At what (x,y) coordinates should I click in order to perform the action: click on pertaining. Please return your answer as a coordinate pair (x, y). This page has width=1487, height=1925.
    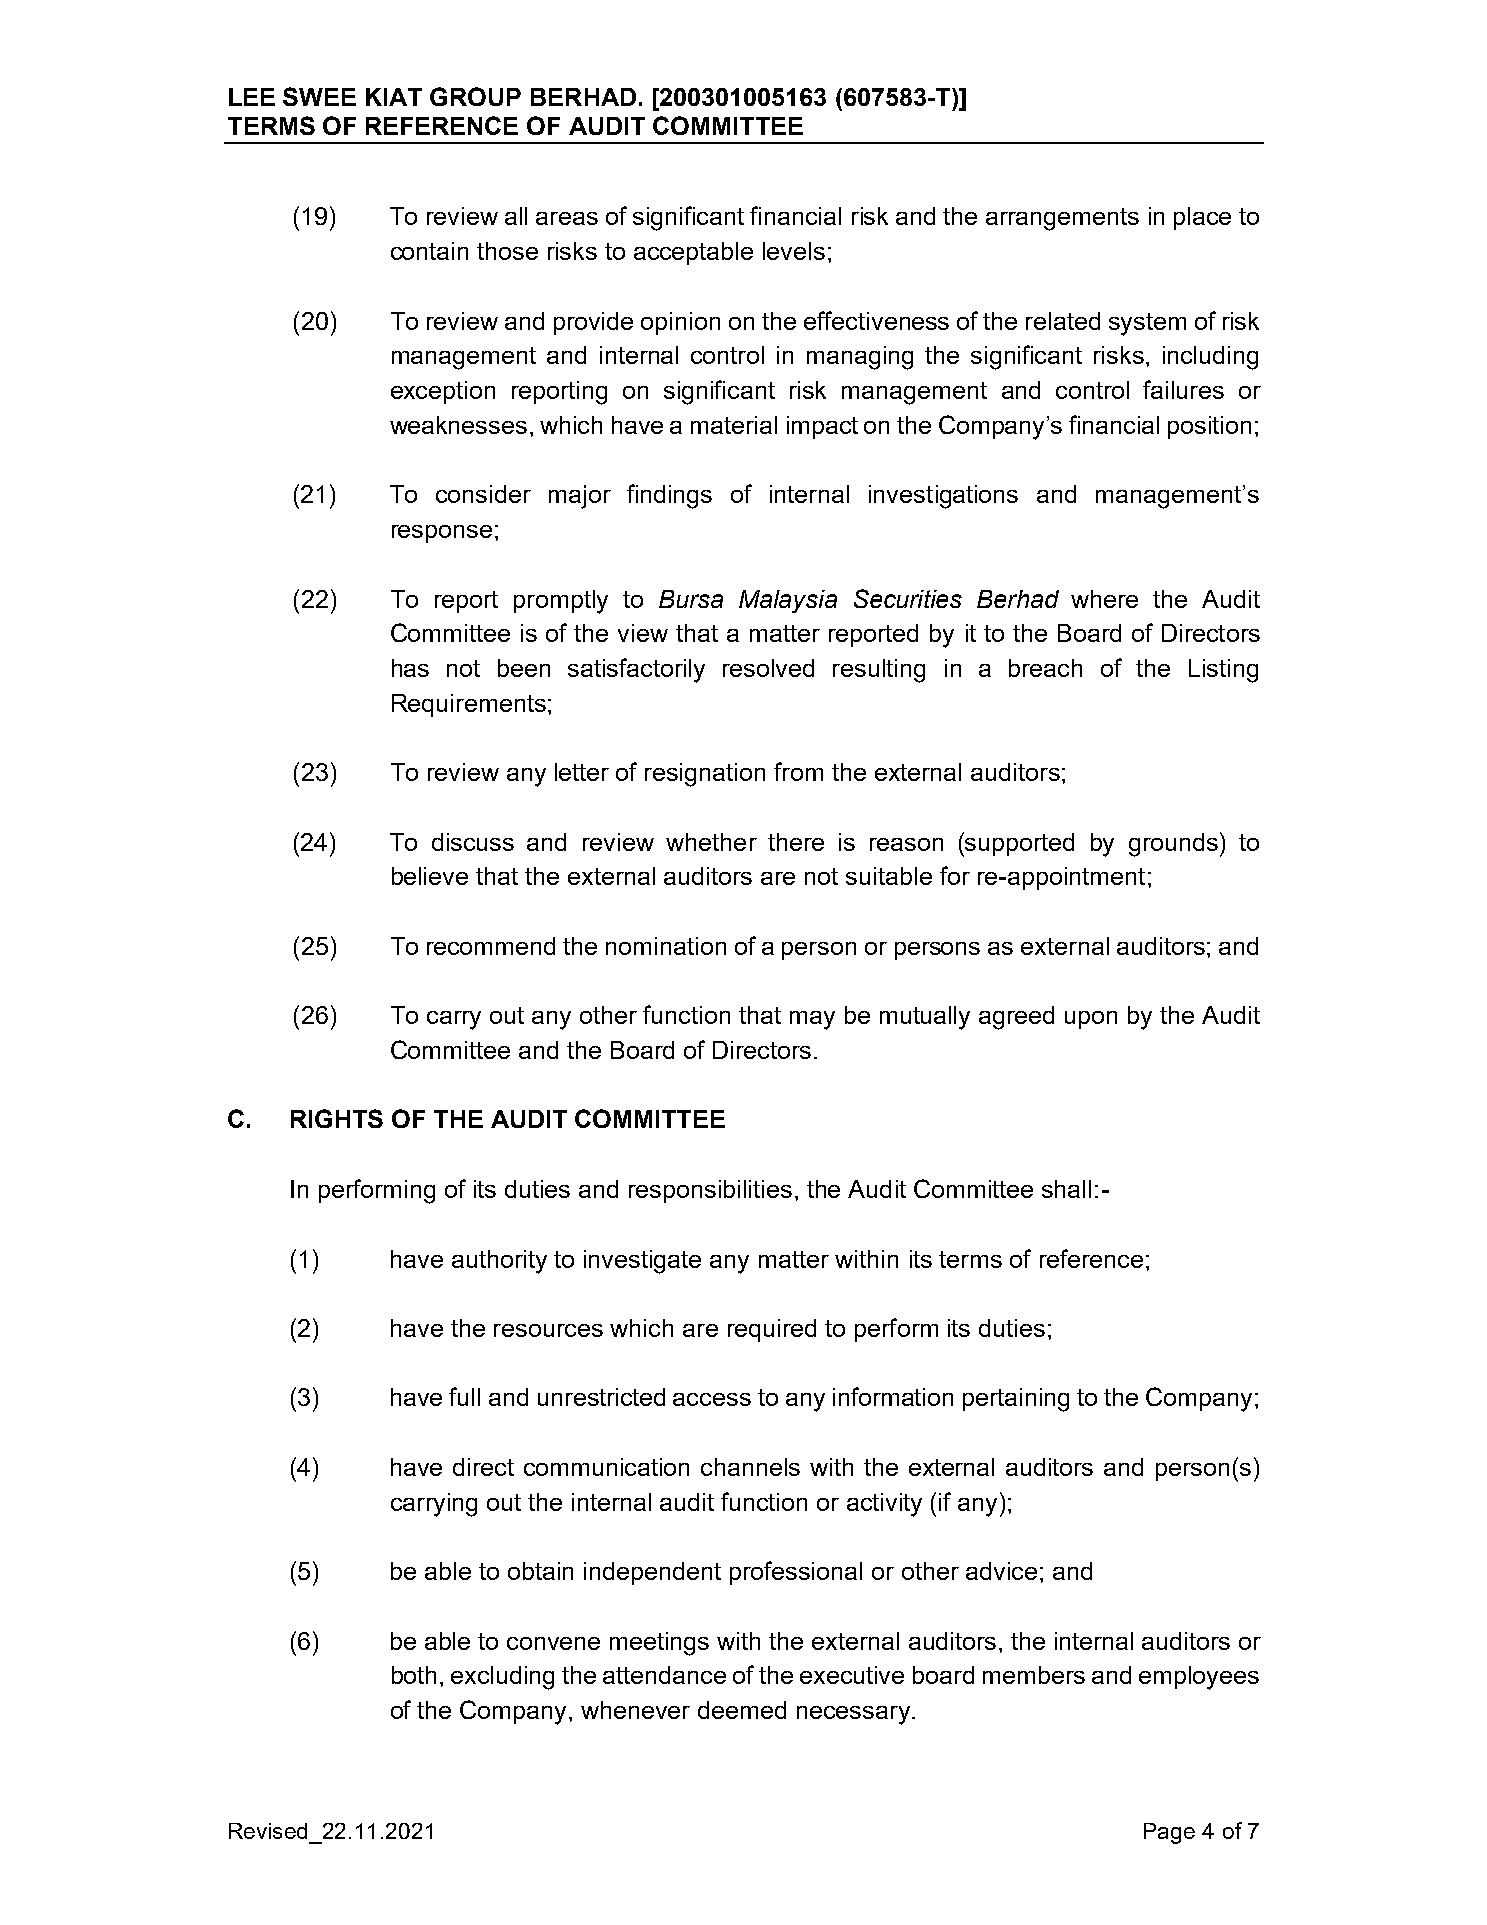
    Looking at the image, I should click on (1016, 1400).
